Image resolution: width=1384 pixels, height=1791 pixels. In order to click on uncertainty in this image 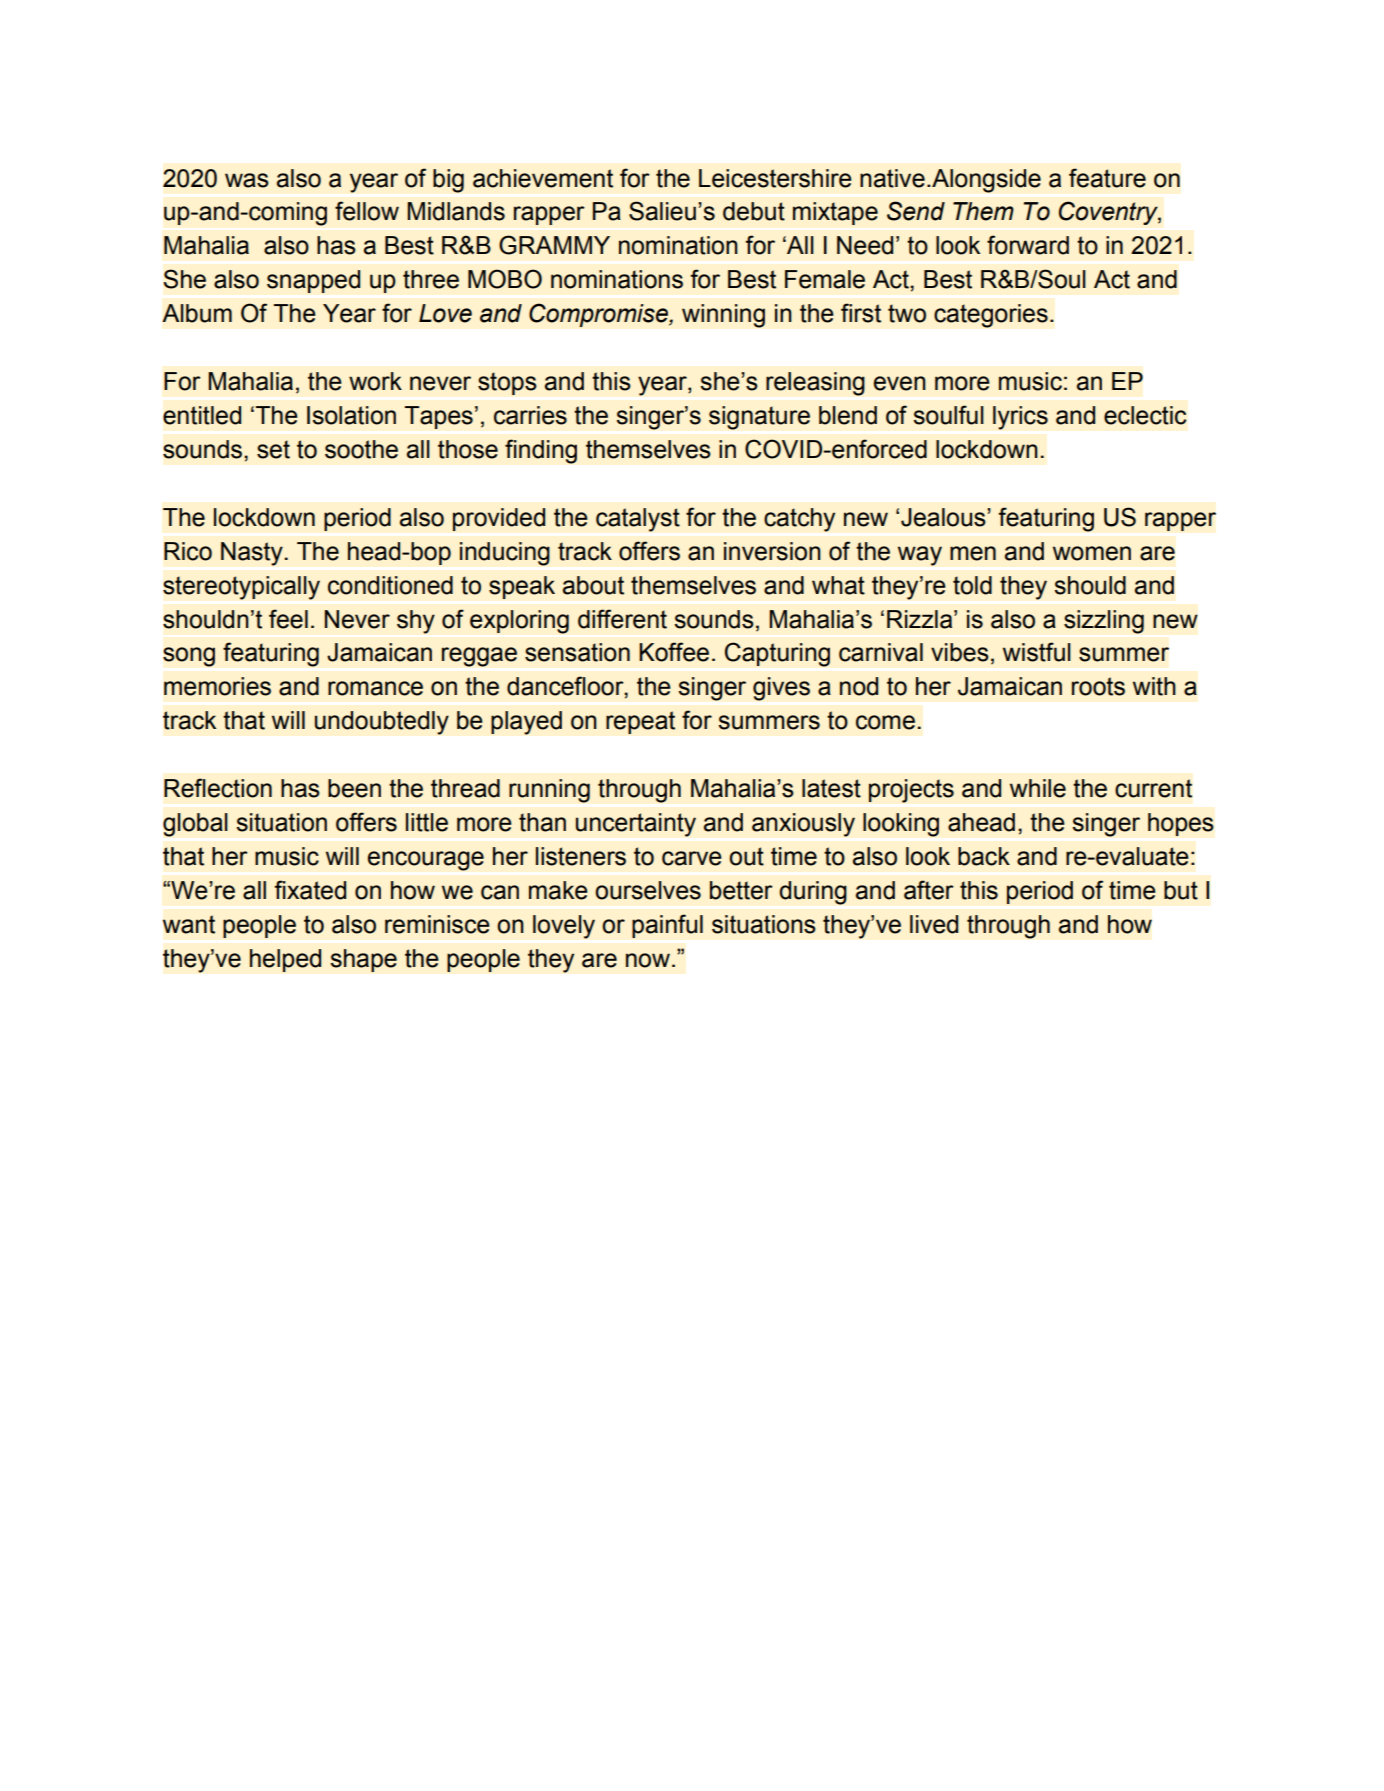, I will do `click(635, 825)`.
